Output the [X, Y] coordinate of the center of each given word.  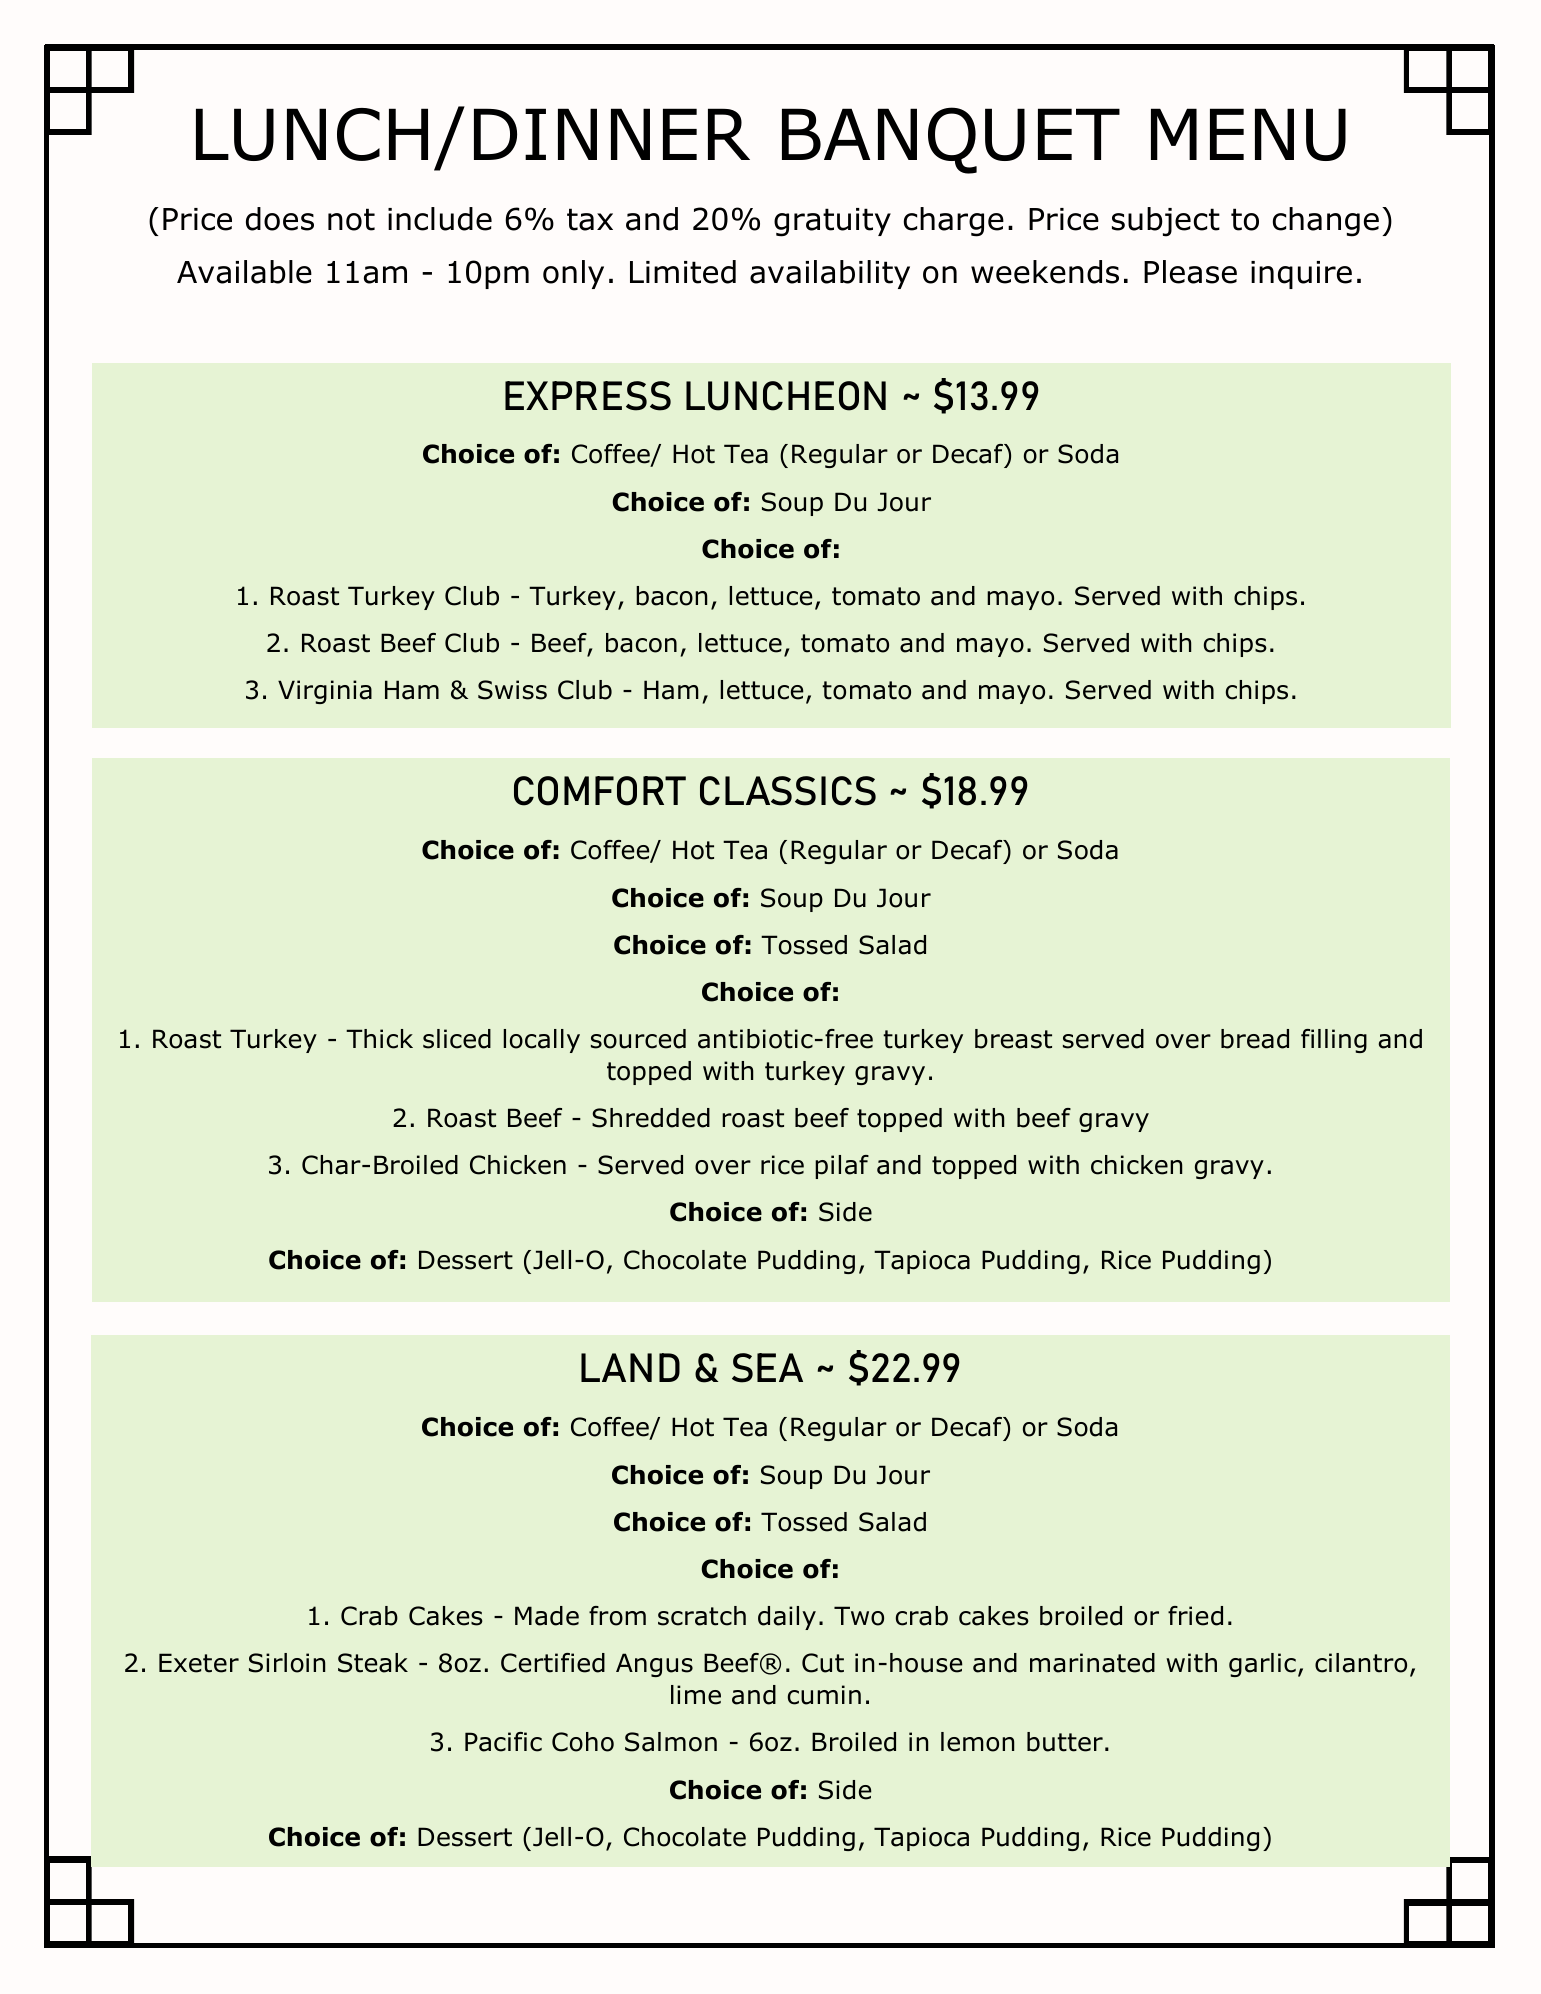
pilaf [842, 1167]
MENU [1248, 134]
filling [1334, 1041]
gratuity [832, 222]
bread [1255, 1039]
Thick [379, 1039]
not [351, 219]
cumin [824, 1695]
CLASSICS [788, 791]
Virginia [325, 692]
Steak [373, 1663]
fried [1195, 1616]
